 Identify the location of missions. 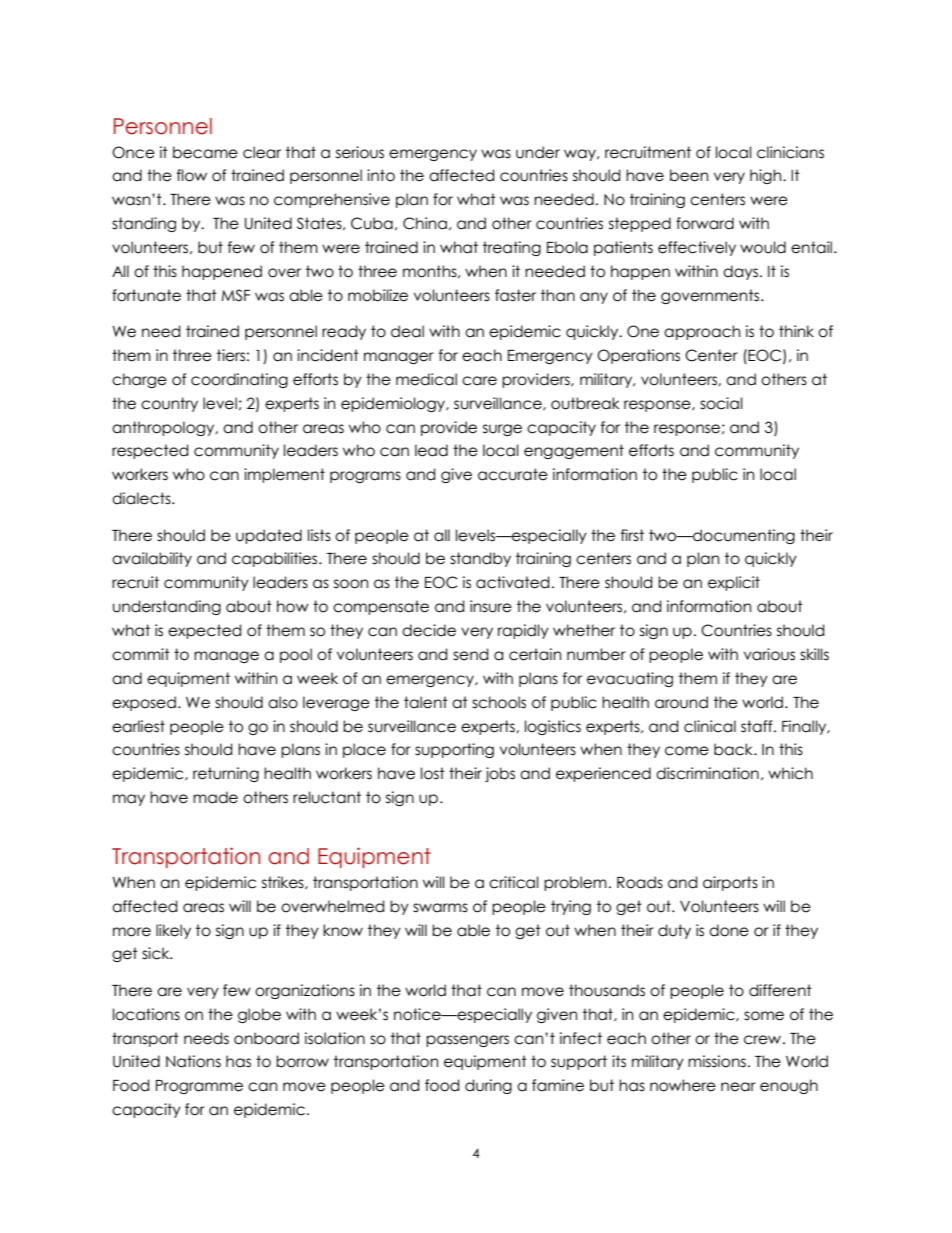
(717, 1061).
